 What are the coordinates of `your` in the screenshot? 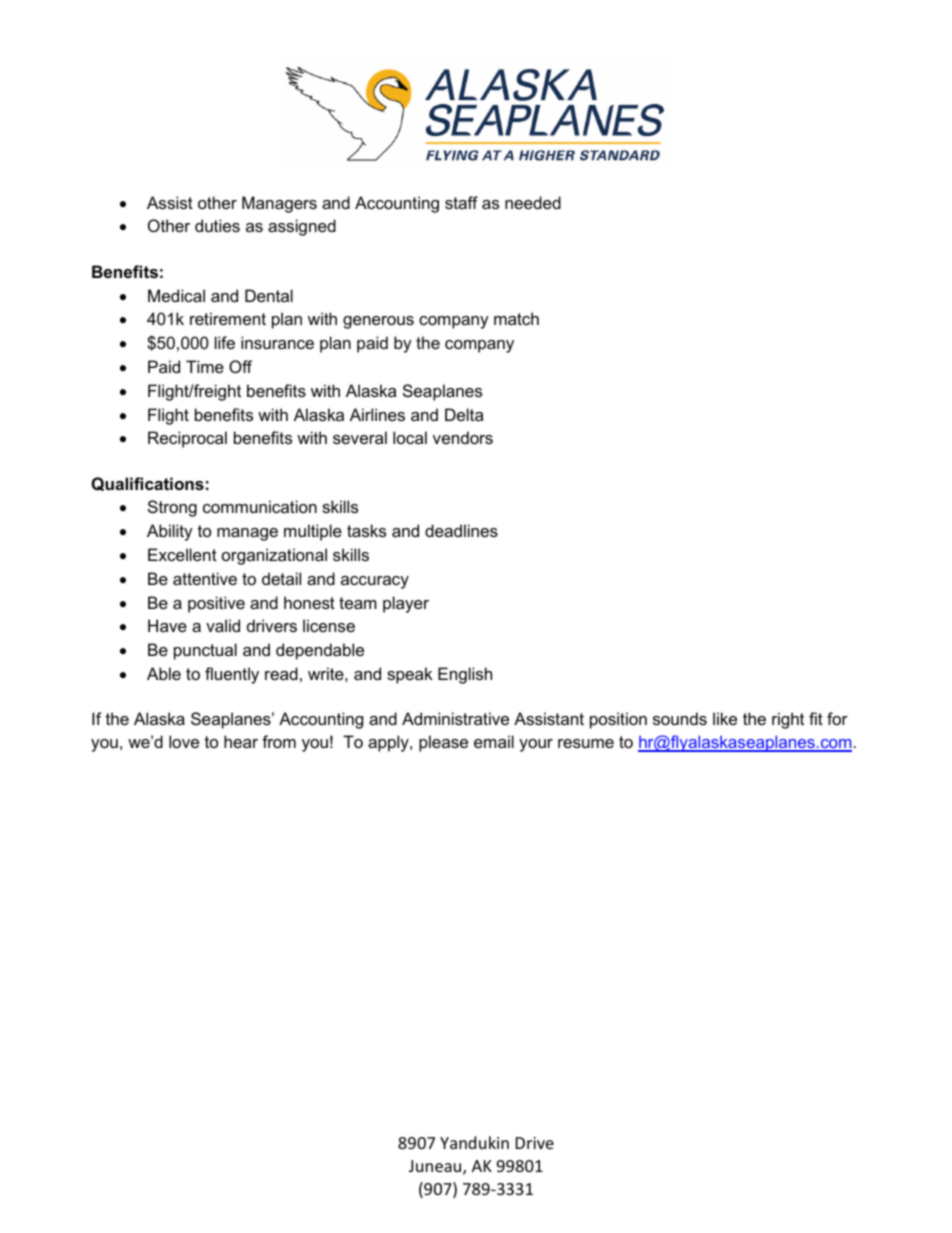 It's located at (536, 745).
